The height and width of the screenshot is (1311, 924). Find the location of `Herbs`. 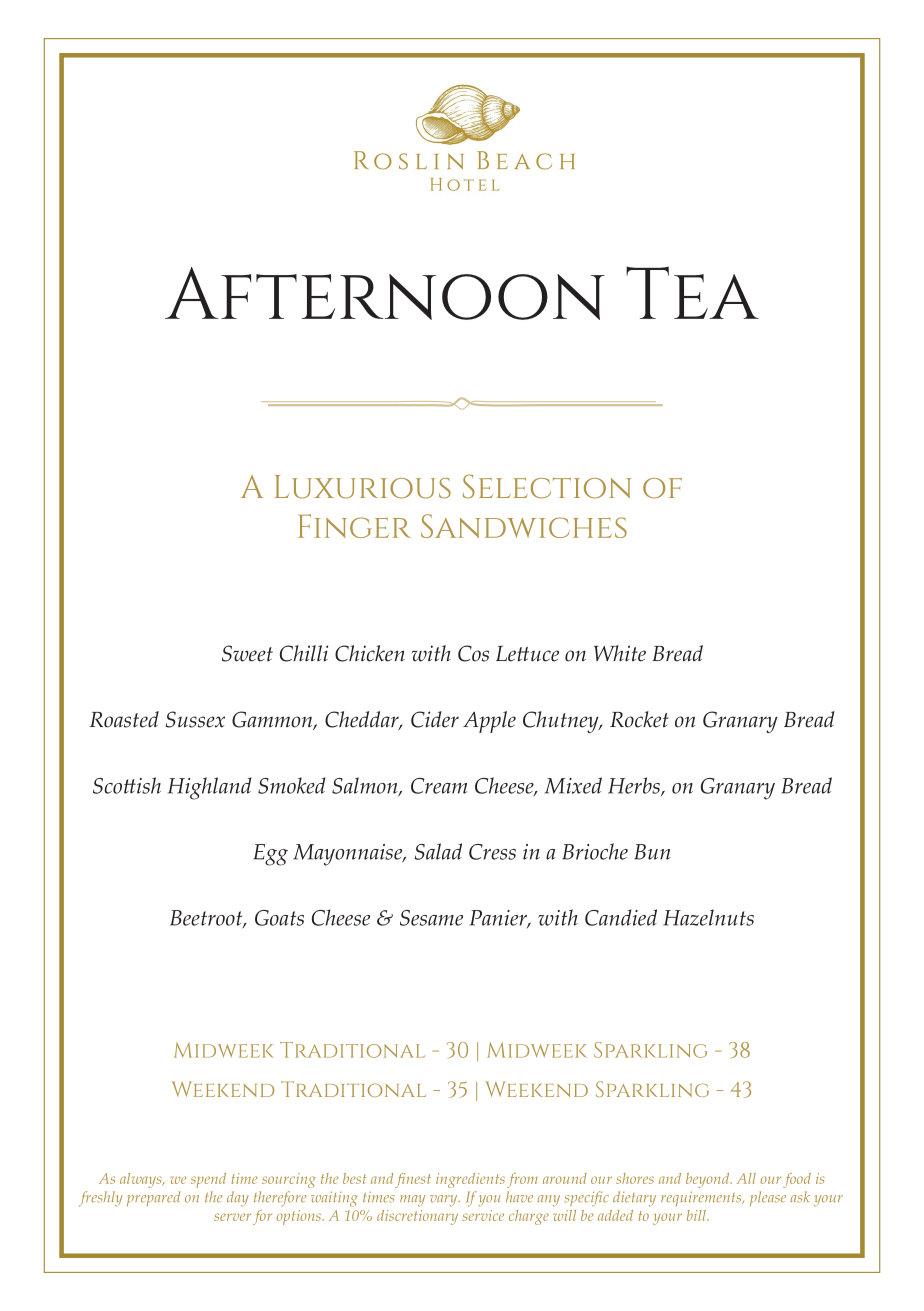

Herbs is located at coordinates (635, 786).
